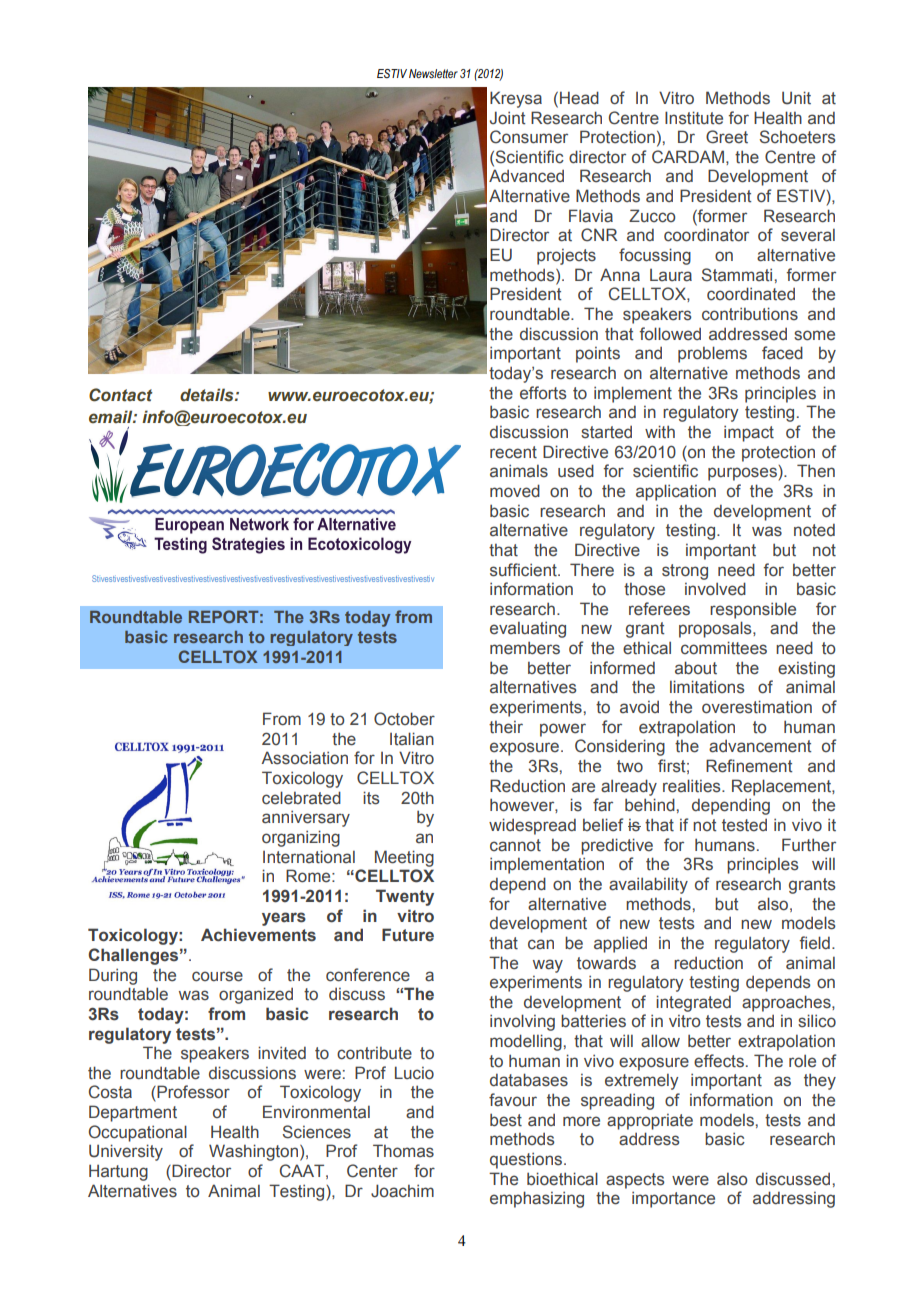 This screenshot has width=924, height=1308. What do you see at coordinates (405, 897) in the screenshot?
I see `Twenty` at bounding box center [405, 897].
